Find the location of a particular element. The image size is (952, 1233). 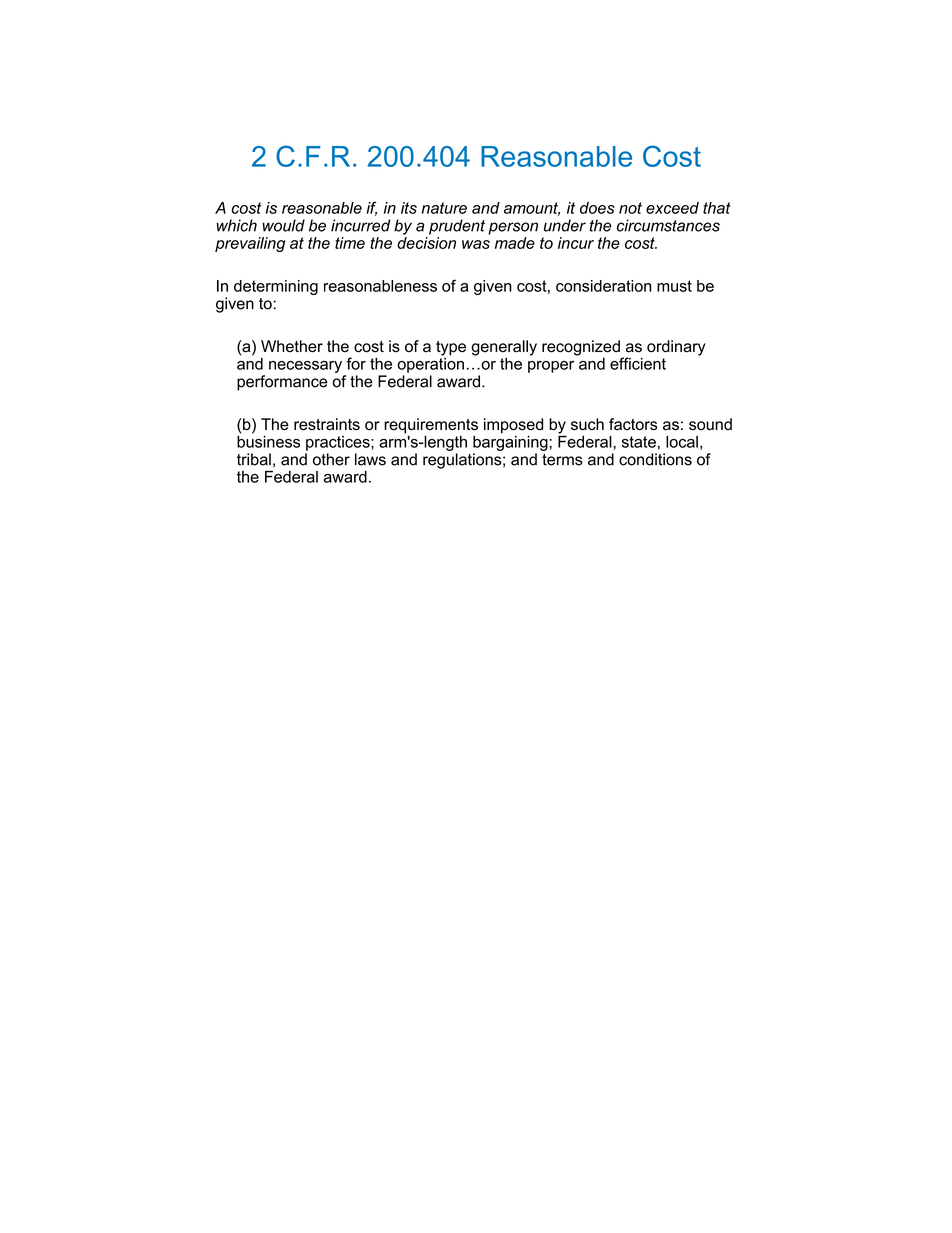

would is located at coordinates (283, 225).
